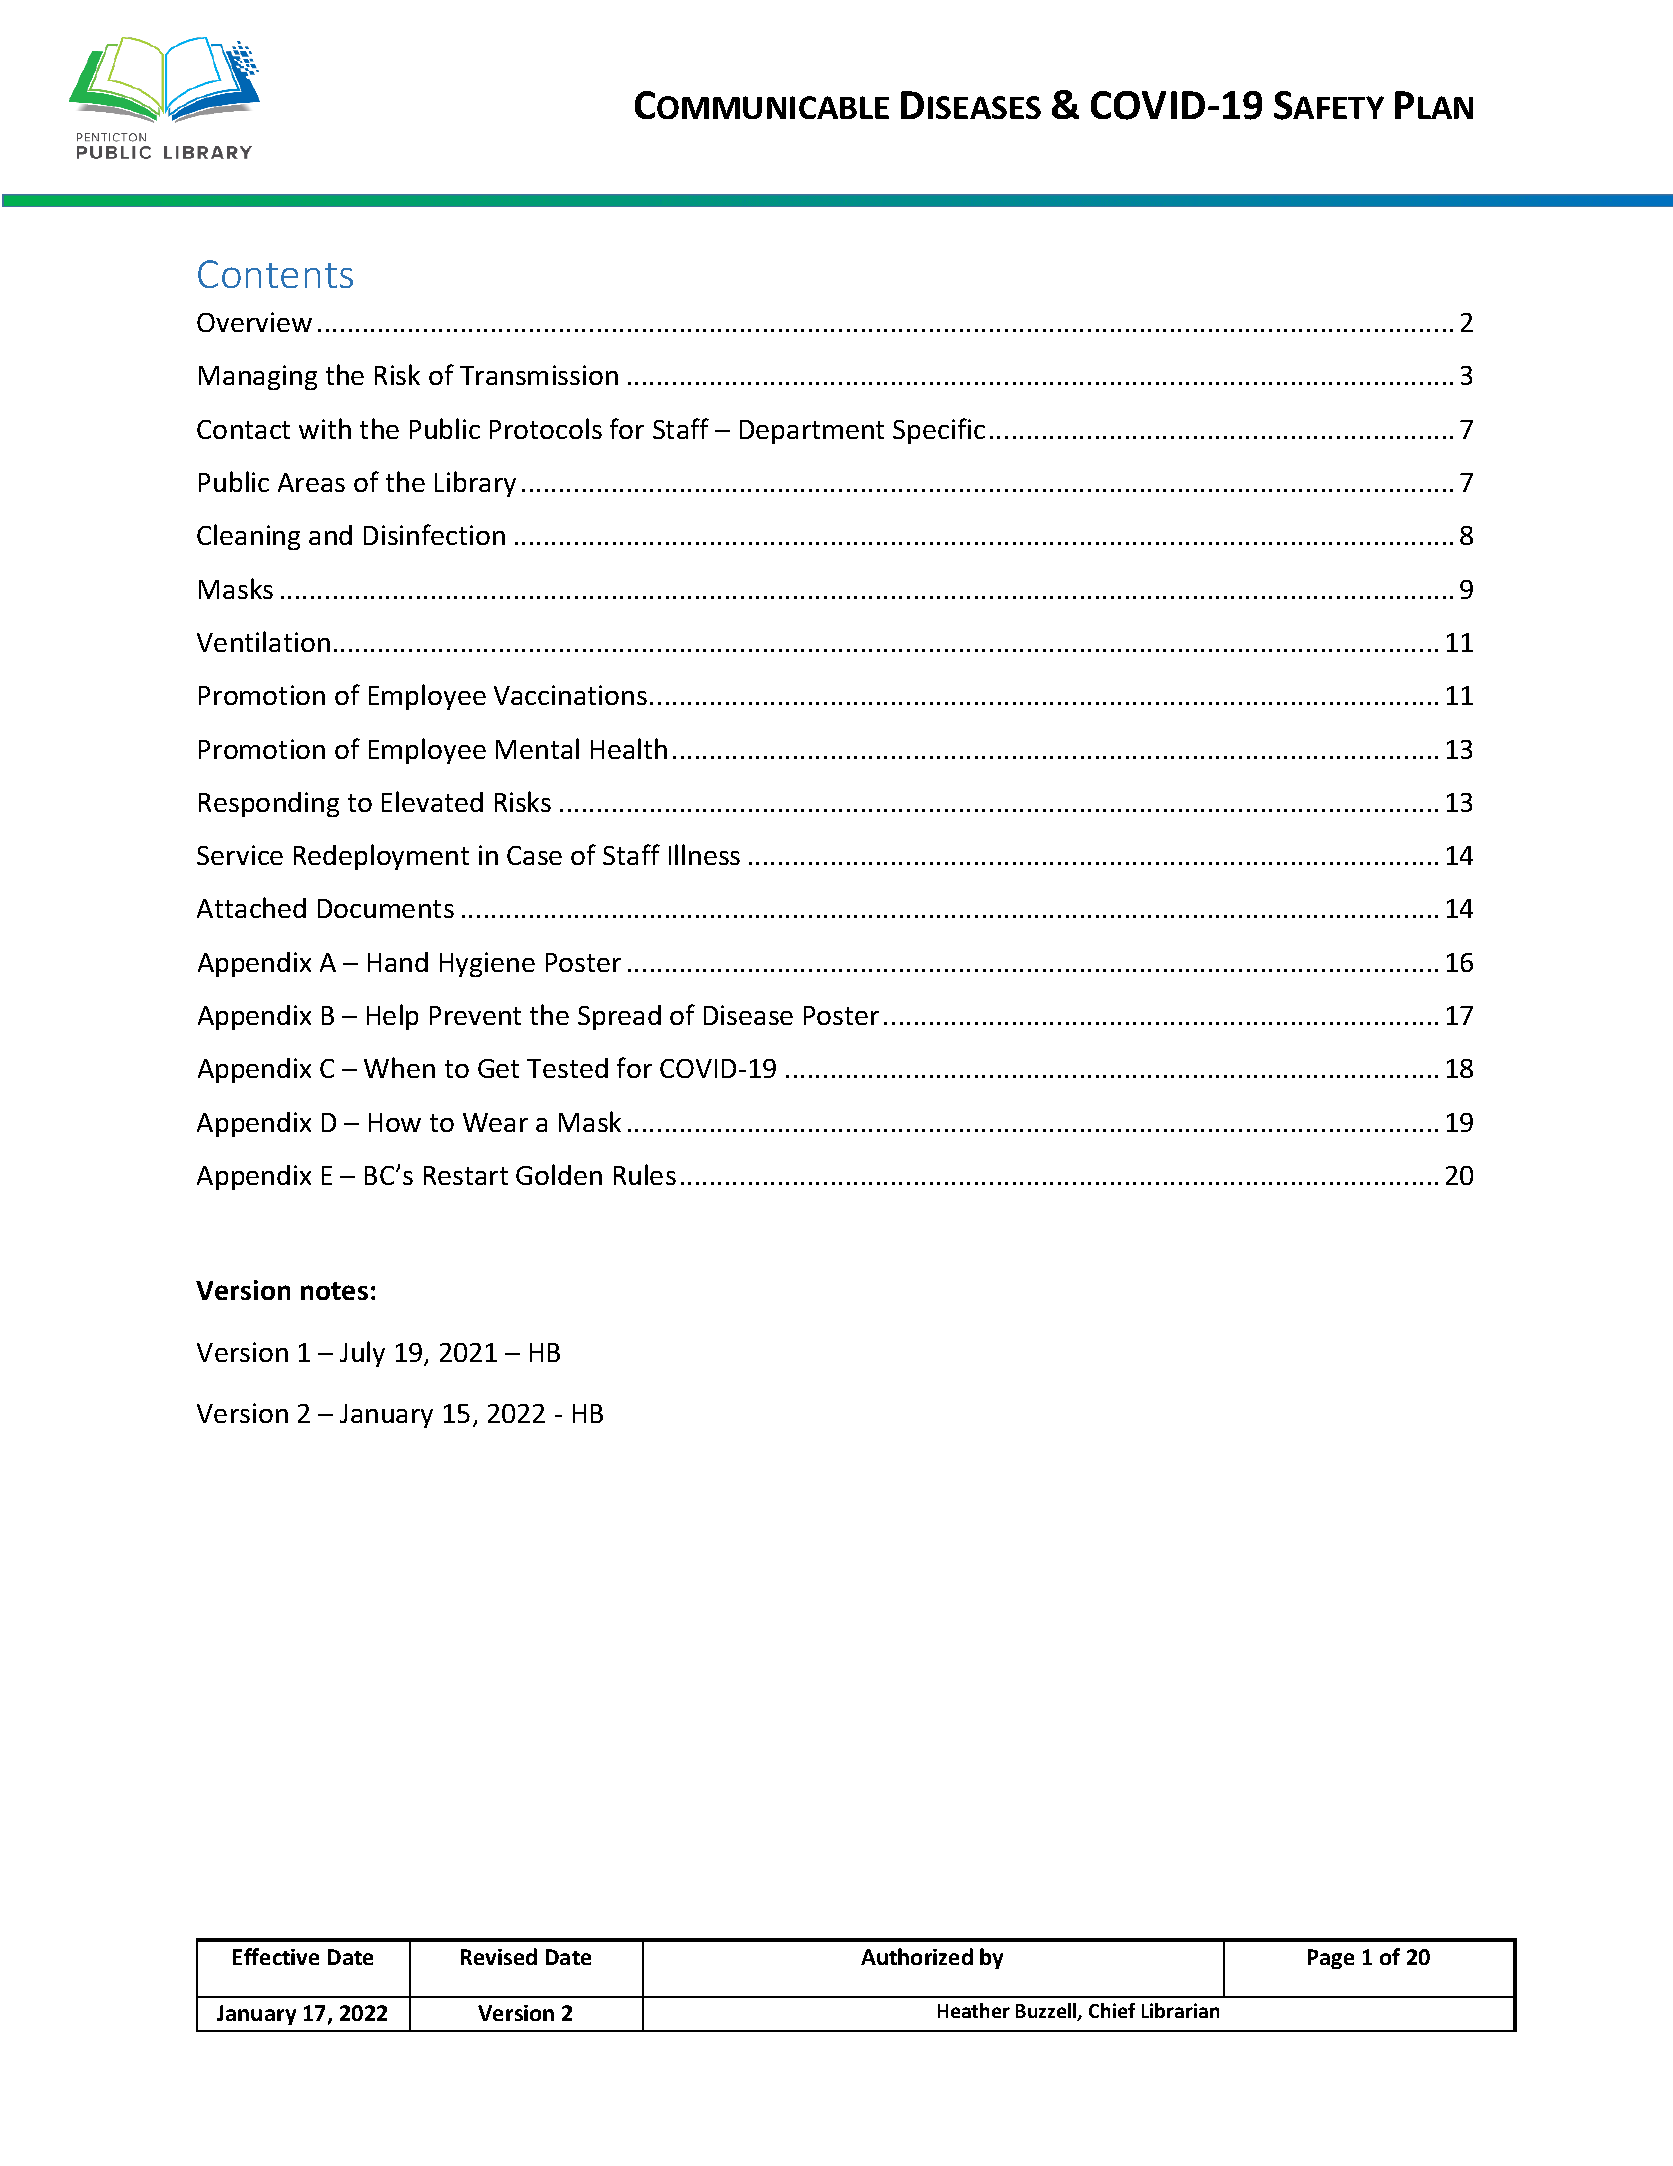 This document has height=2166, width=1673. I want to click on Librarian, so click(1180, 2010).
